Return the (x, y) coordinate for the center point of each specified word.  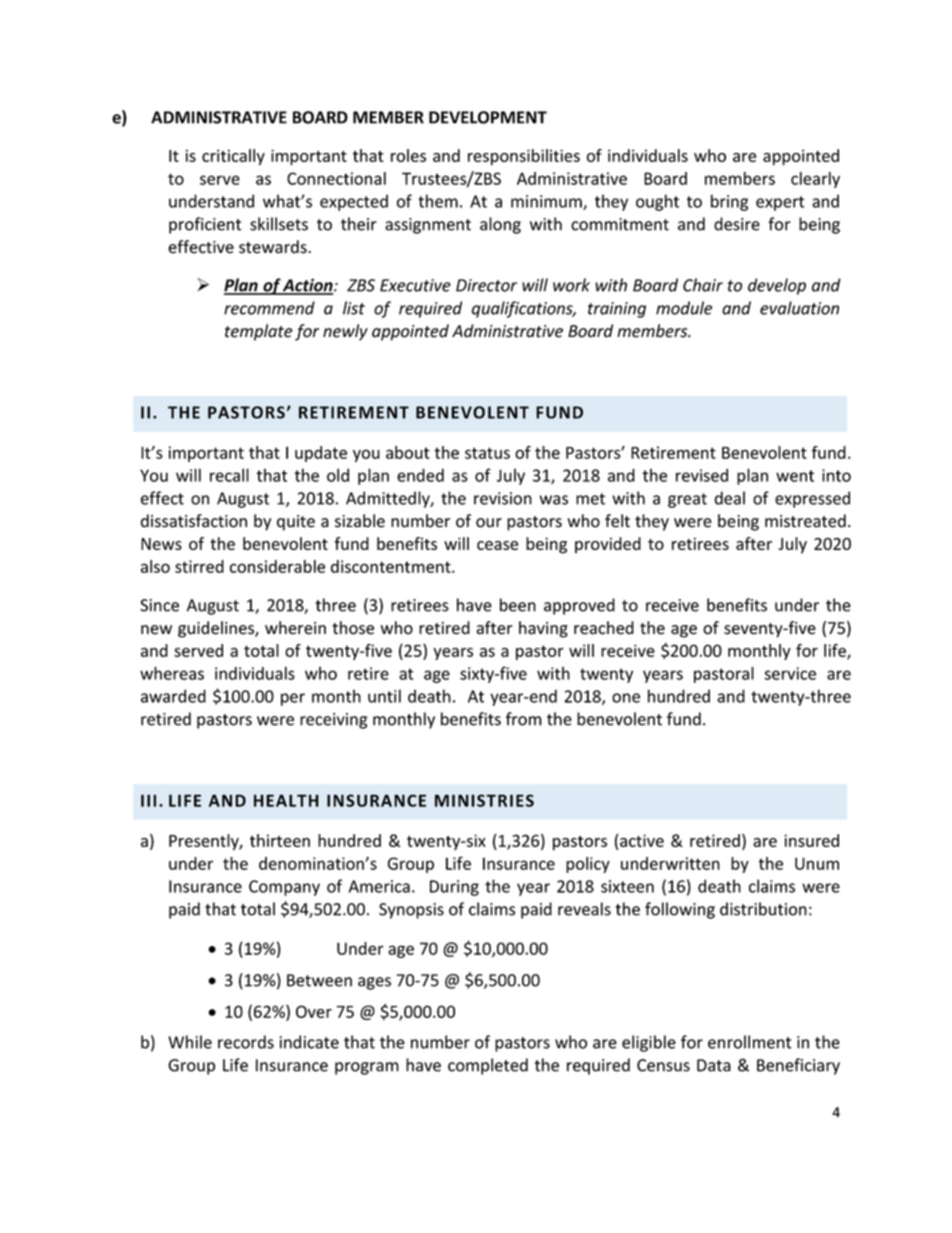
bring (729, 202)
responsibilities (524, 157)
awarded (173, 696)
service (790, 673)
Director (486, 285)
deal (730, 498)
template (259, 332)
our (489, 523)
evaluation (799, 308)
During (454, 888)
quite (296, 523)
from (524, 719)
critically (233, 157)
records (246, 1042)
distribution (763, 909)
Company (284, 888)
